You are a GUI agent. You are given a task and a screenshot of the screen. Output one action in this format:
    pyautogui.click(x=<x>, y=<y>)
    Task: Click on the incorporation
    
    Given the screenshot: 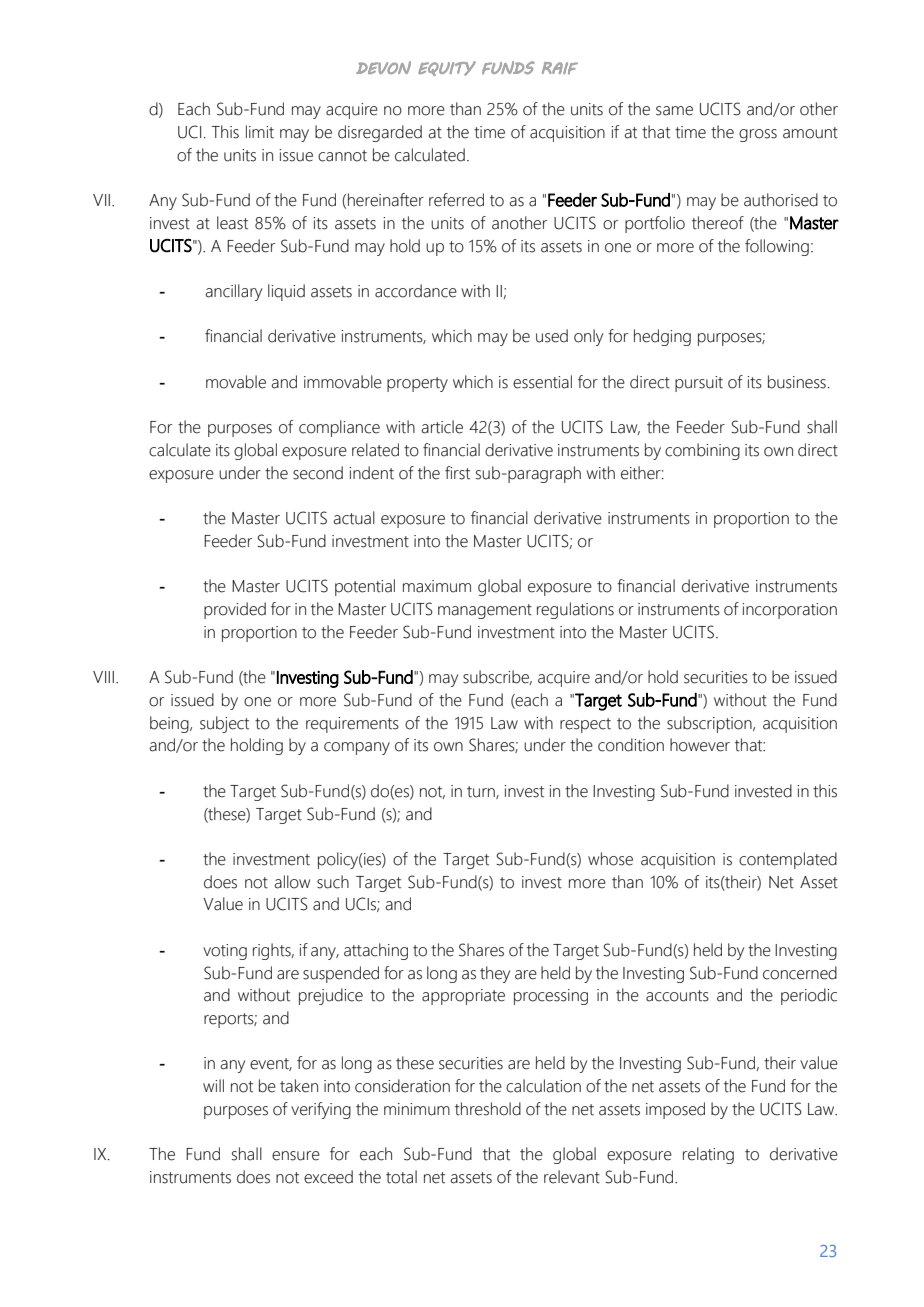 What is the action you would take?
    pyautogui.click(x=789, y=611)
